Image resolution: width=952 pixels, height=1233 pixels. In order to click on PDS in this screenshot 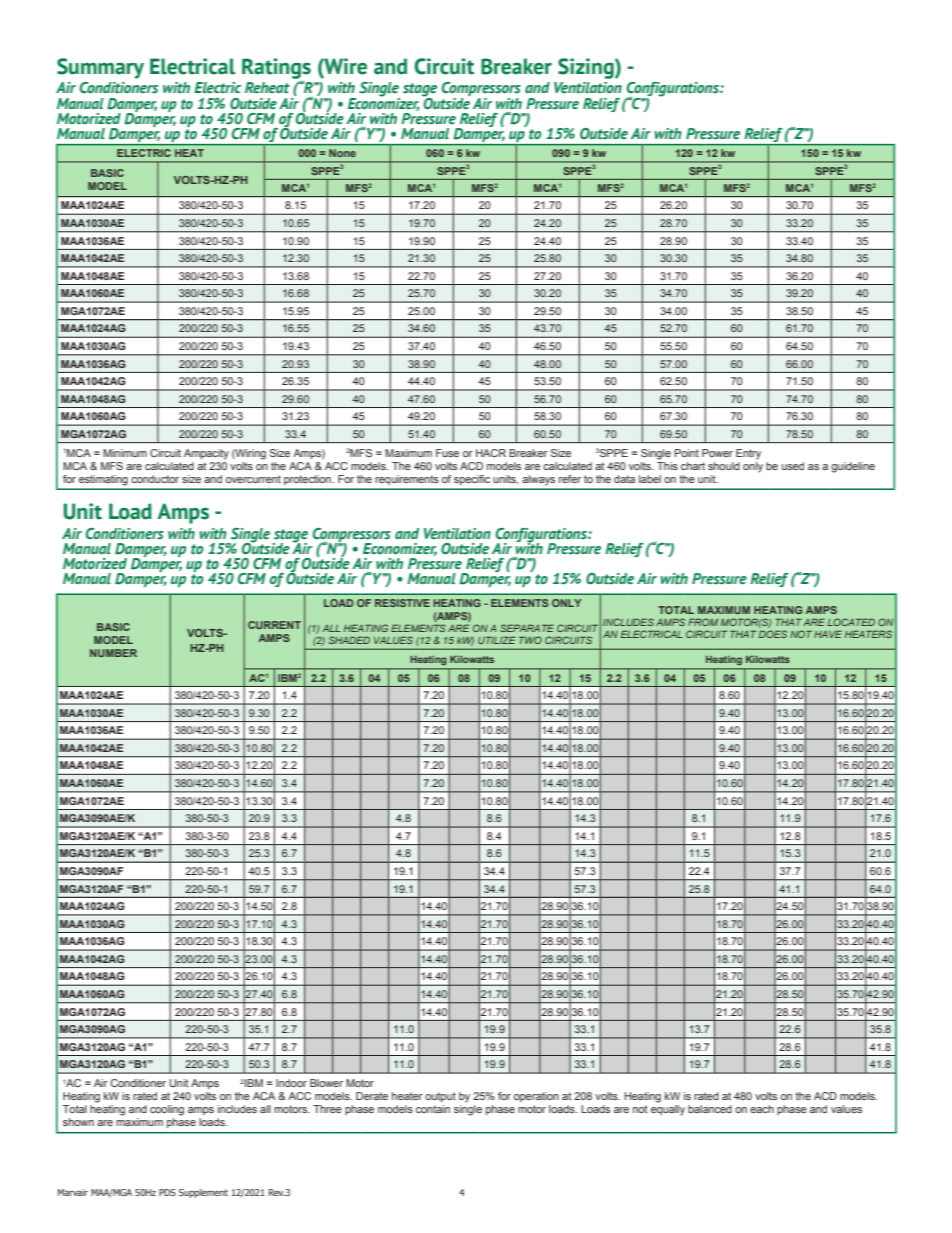, I will do `click(167, 1192)`.
